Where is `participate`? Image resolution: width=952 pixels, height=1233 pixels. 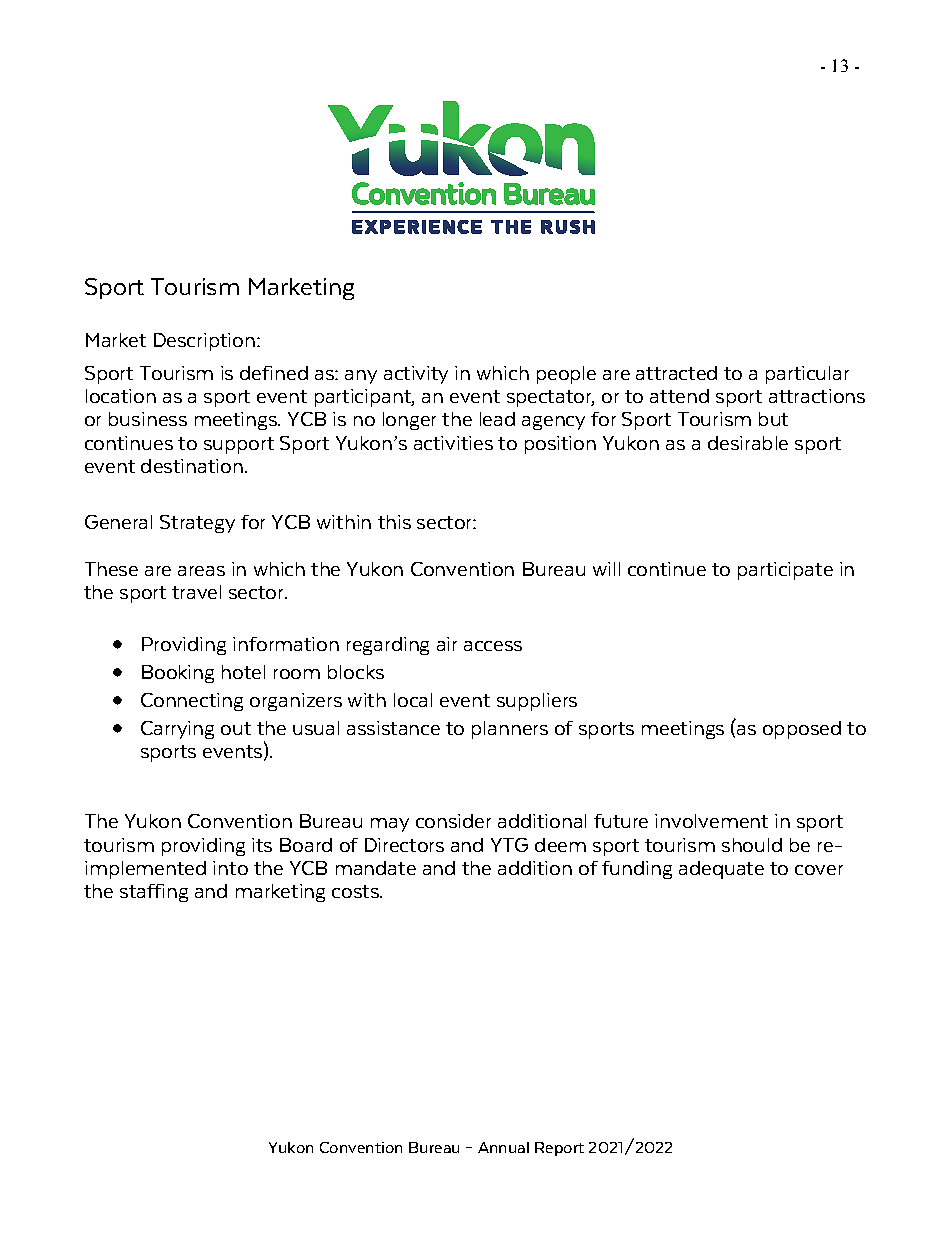 participate is located at coordinates (785, 571).
